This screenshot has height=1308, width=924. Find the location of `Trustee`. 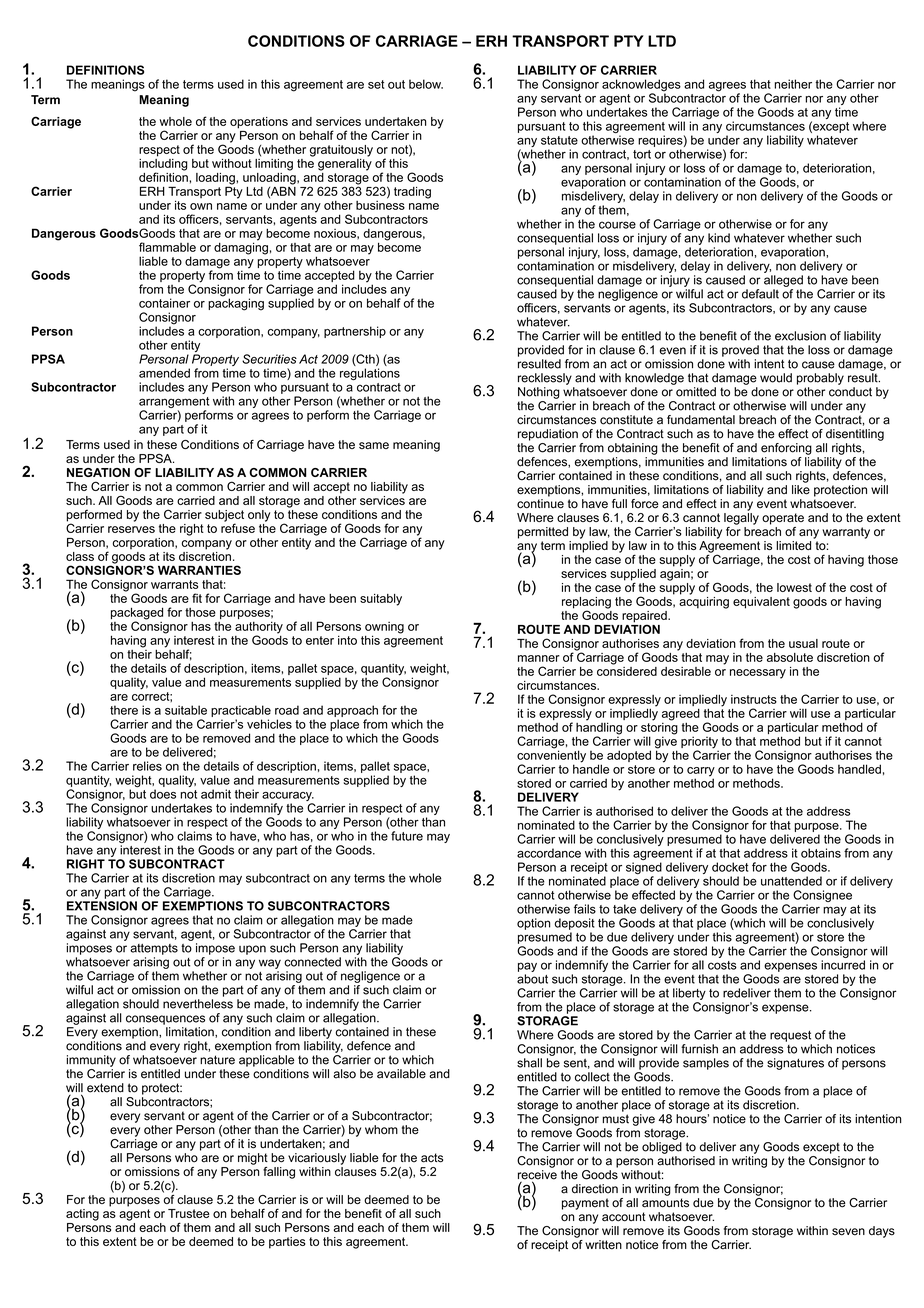

Trustee is located at coordinates (188, 1213).
